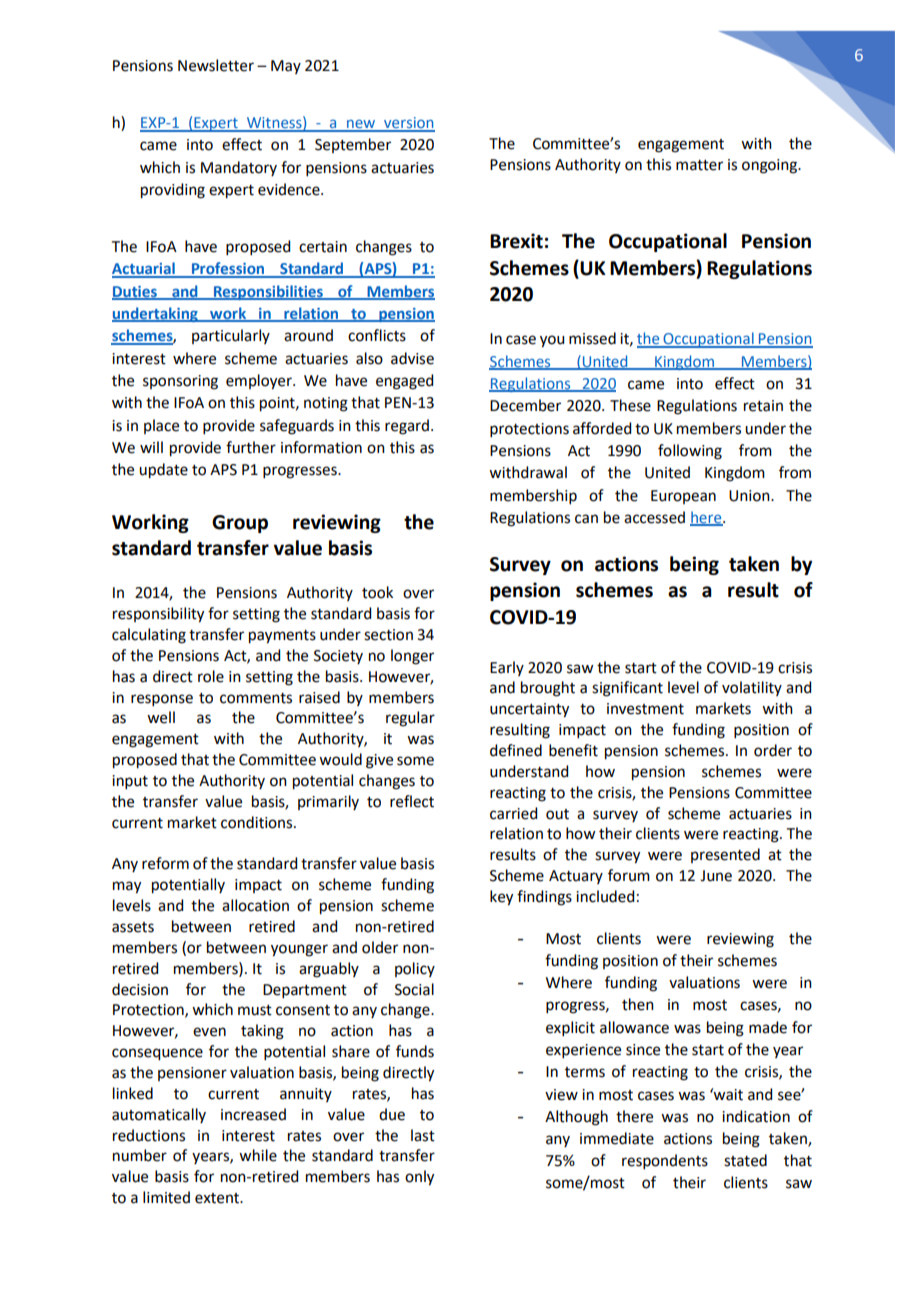 The image size is (924, 1308). What do you see at coordinates (630, 405) in the document?
I see `These` at bounding box center [630, 405].
